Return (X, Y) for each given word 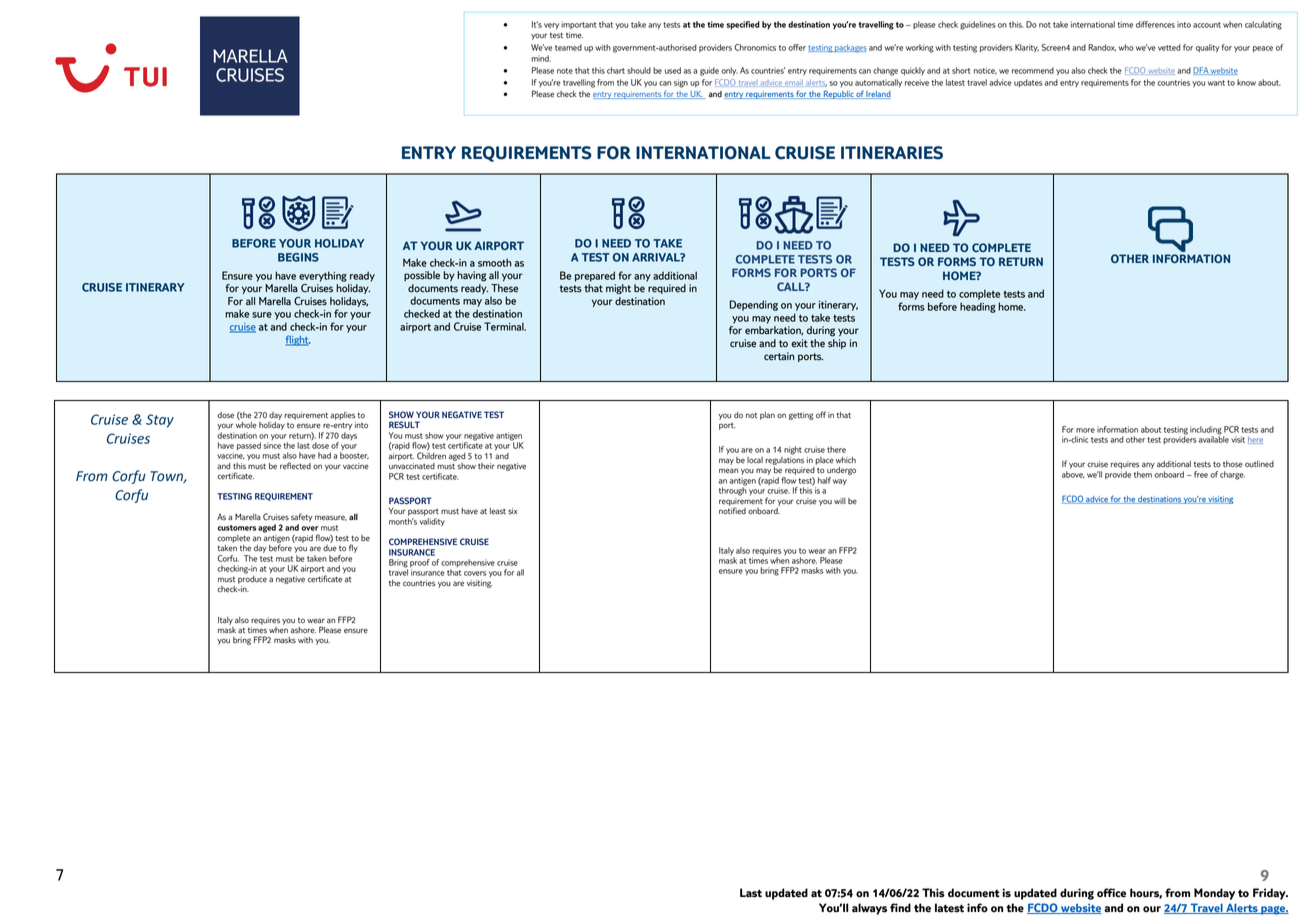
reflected (295, 466)
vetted (1169, 47)
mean (728, 470)
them (1143, 474)
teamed (568, 47)
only (729, 71)
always (869, 909)
